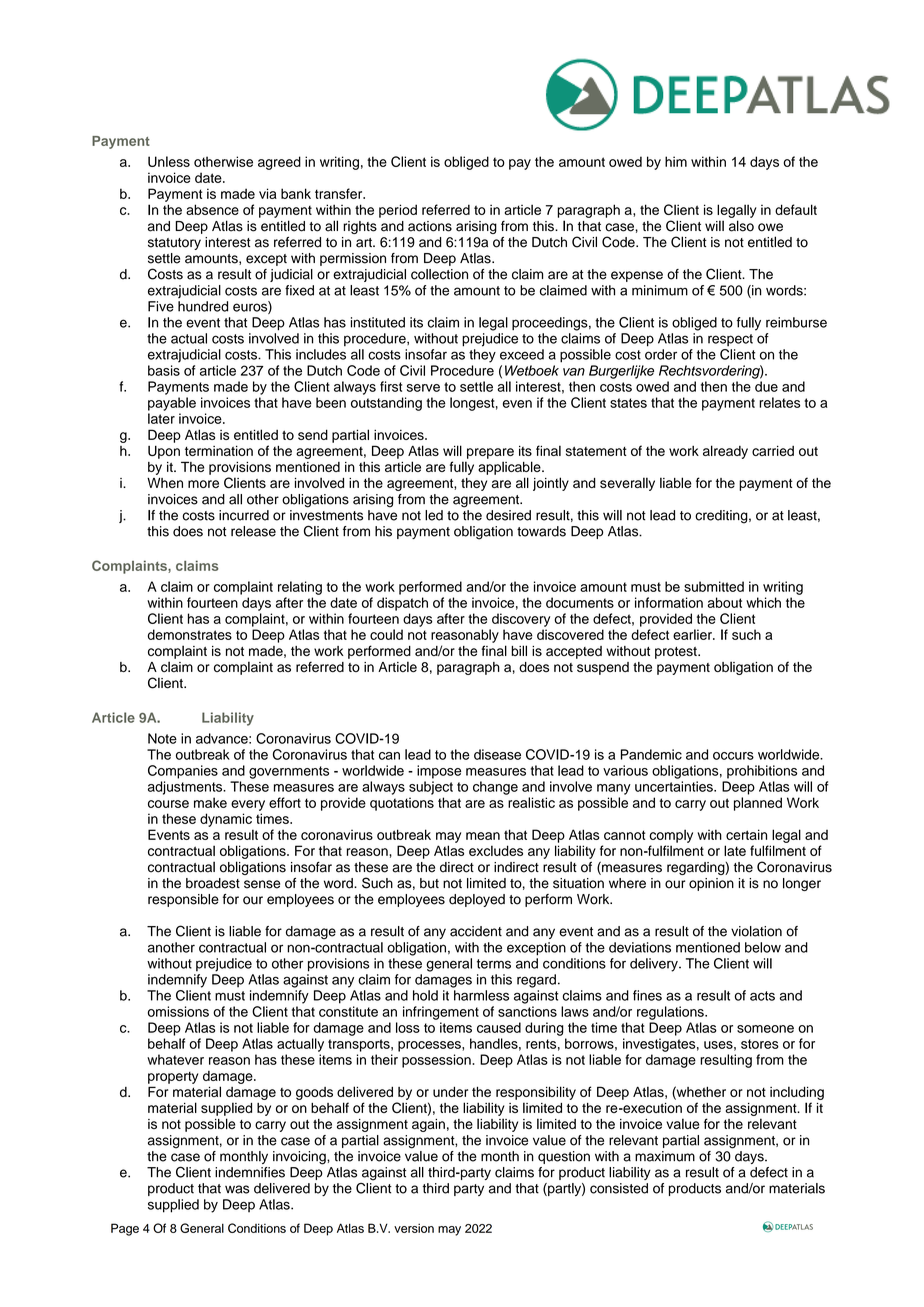 Image resolution: width=924 pixels, height=1307 pixels. Describe the element at coordinates (519, 650) in the page. I see `bill` at that location.
